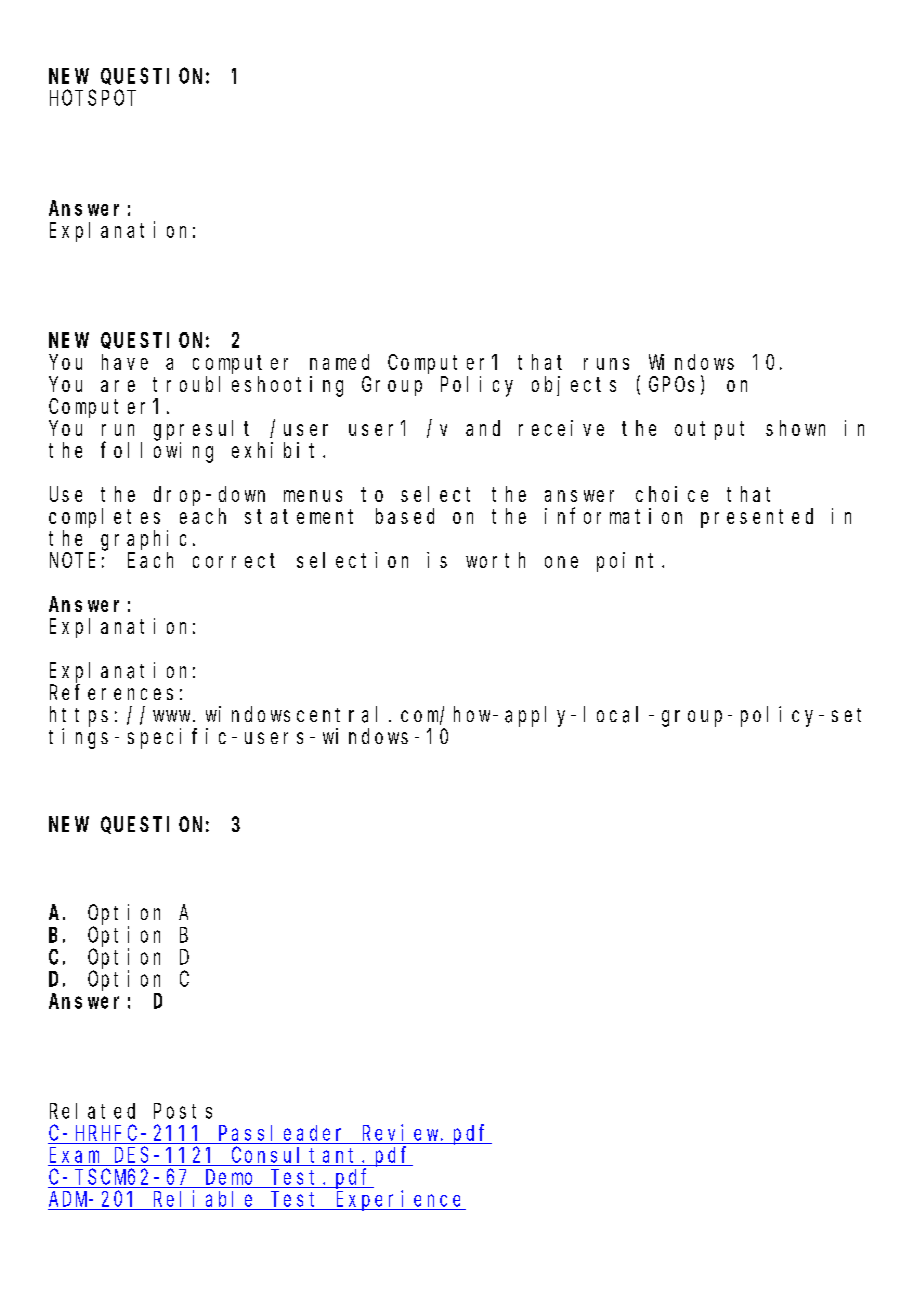  Describe the element at coordinates (606, 364) in the screenshot. I see `runs` at that location.
